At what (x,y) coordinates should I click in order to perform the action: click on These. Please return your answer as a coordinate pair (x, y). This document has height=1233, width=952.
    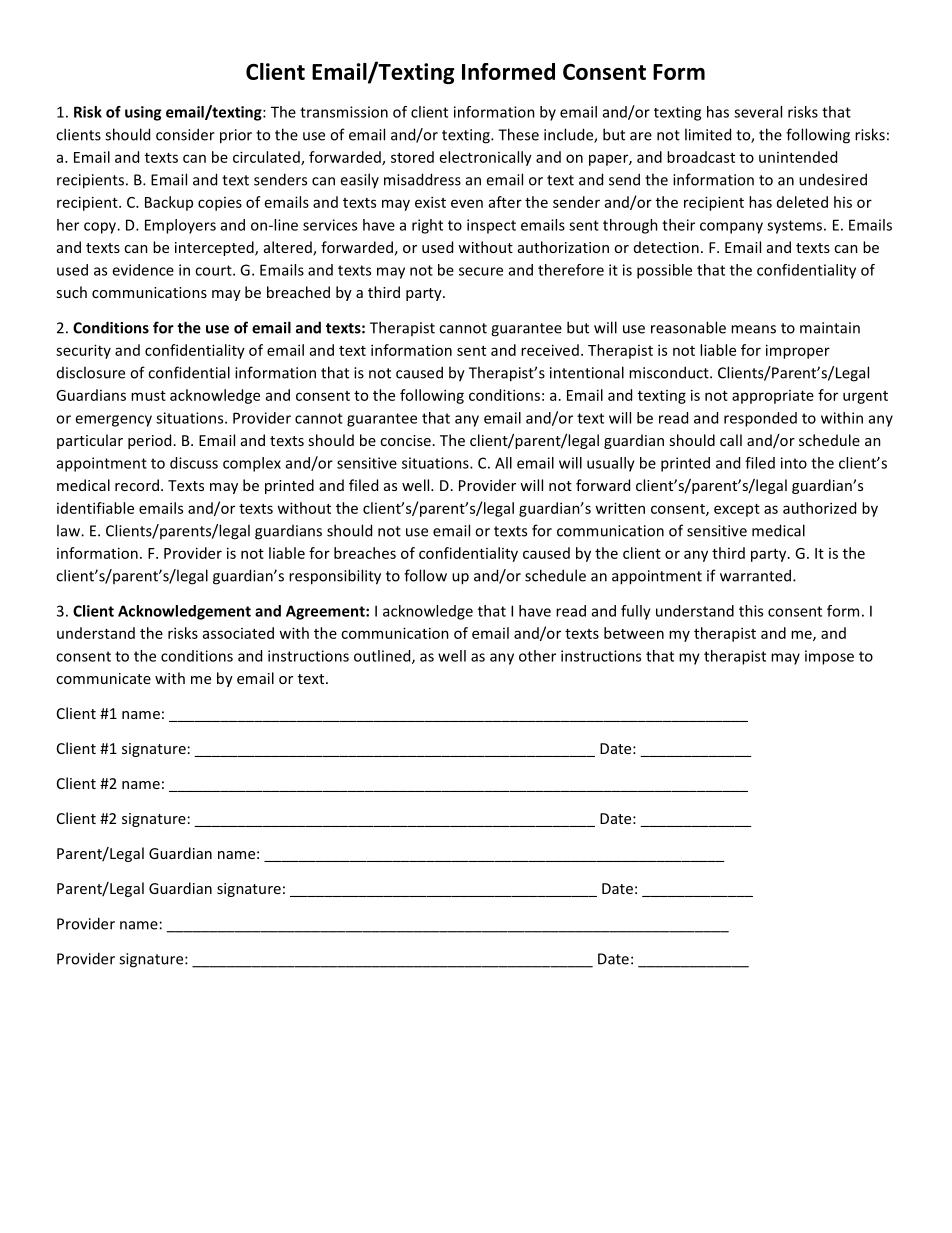
    Looking at the image, I should click on (518, 134).
